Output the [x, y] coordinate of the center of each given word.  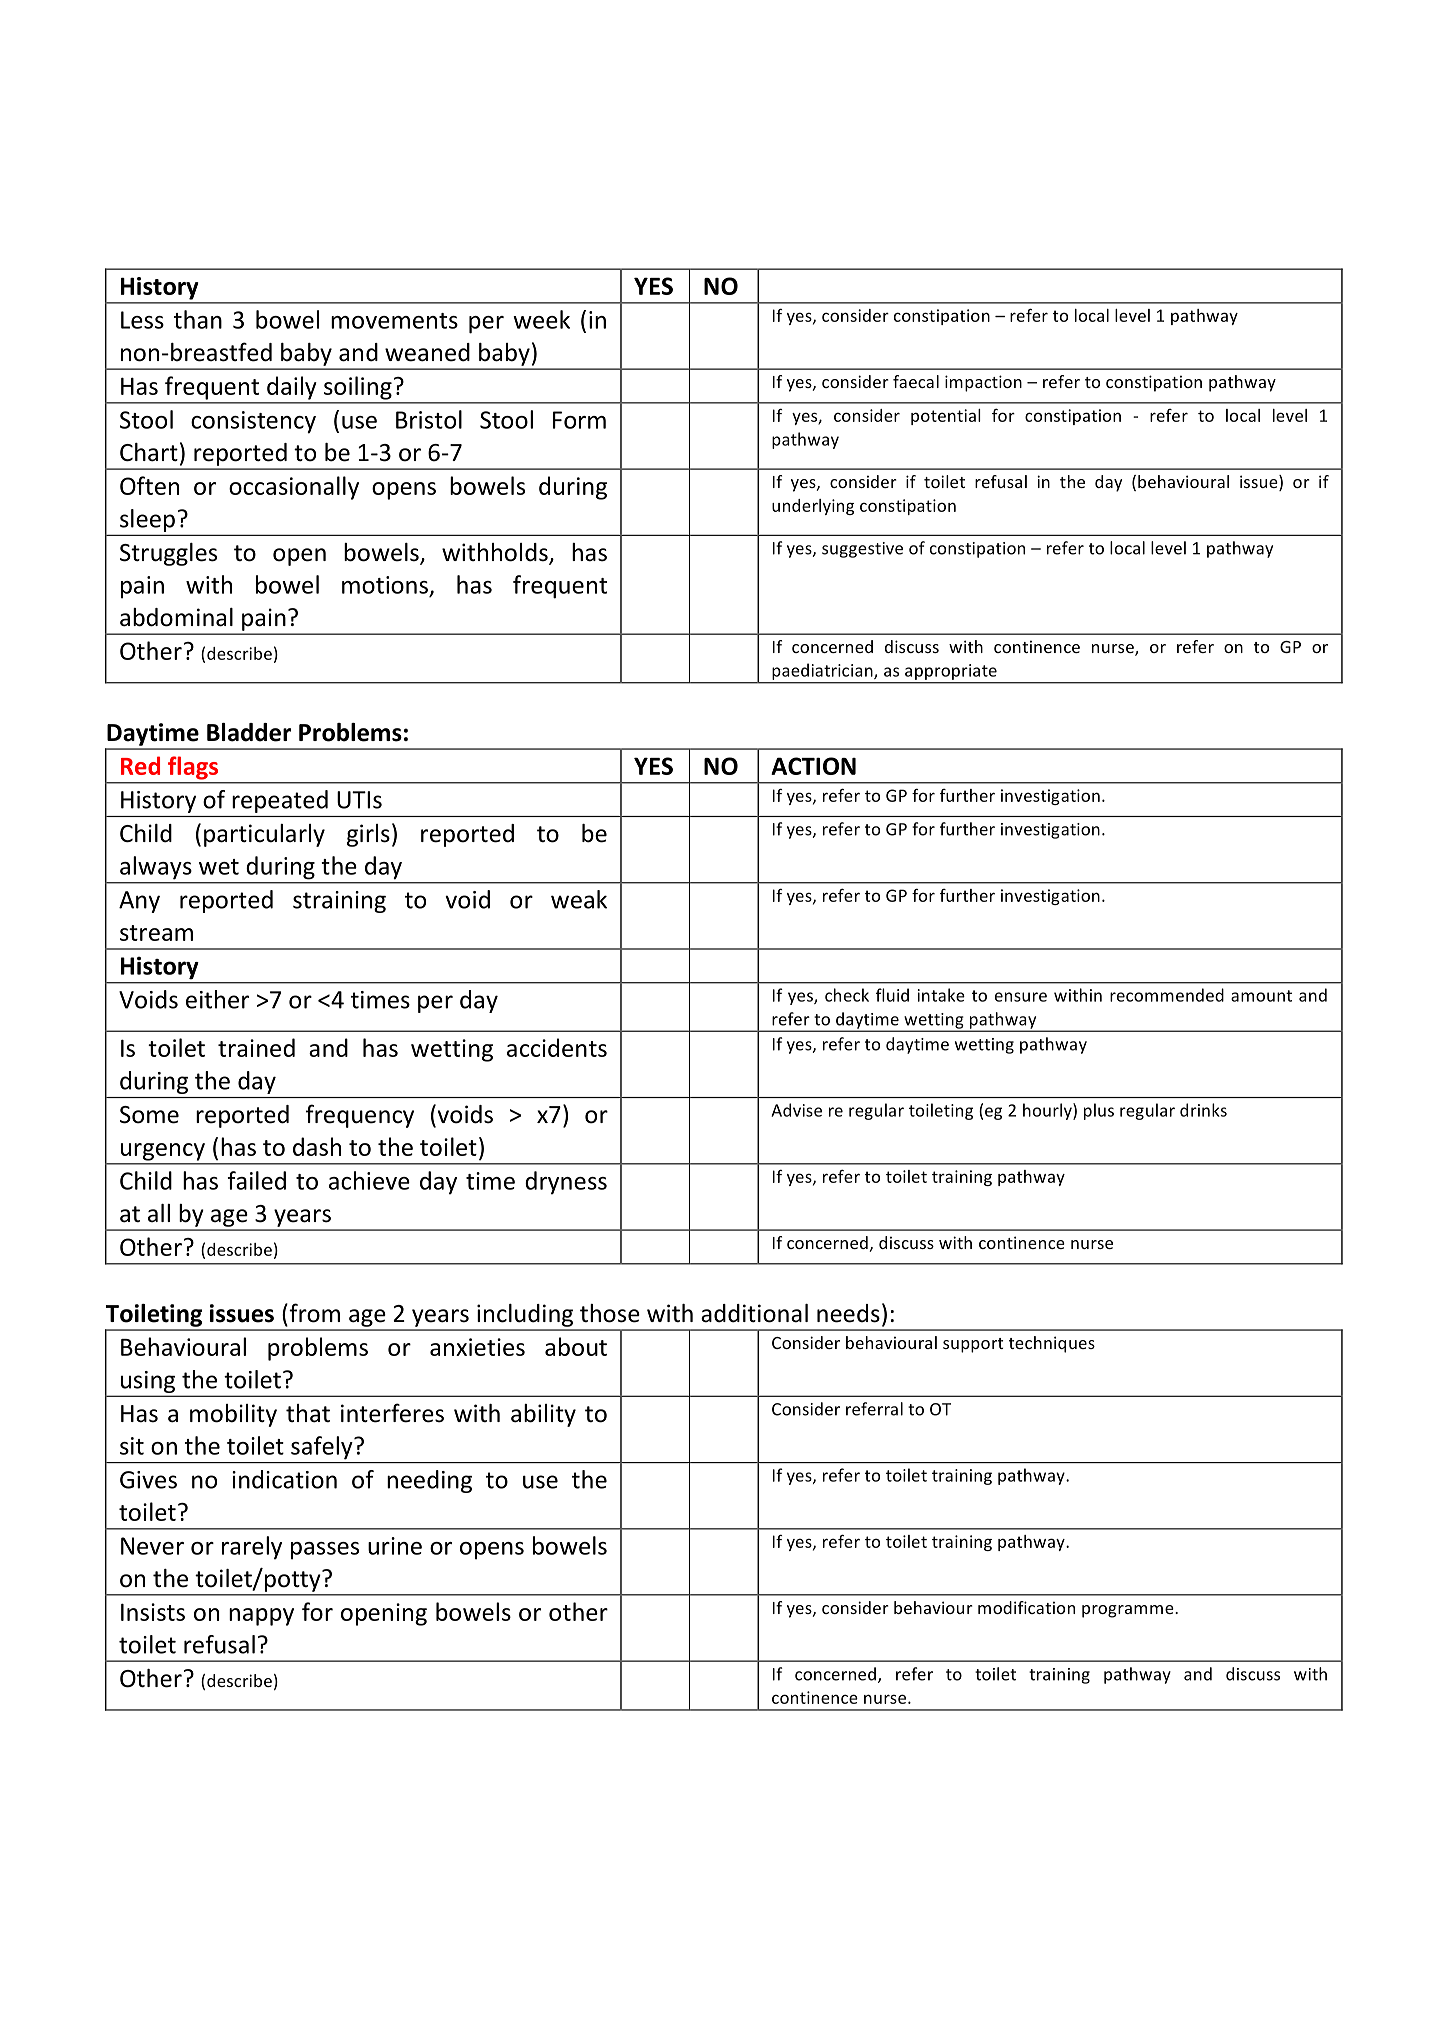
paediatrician [822, 673]
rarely [252, 1548]
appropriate [951, 673]
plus [1099, 1111]
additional [754, 1313]
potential [946, 417]
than [198, 319]
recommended [1167, 995]
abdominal [176, 617]
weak [579, 899]
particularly [264, 835]
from [313, 1313]
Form [579, 420]
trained [256, 1047]
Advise [796, 1110]
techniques [1052, 1344]
